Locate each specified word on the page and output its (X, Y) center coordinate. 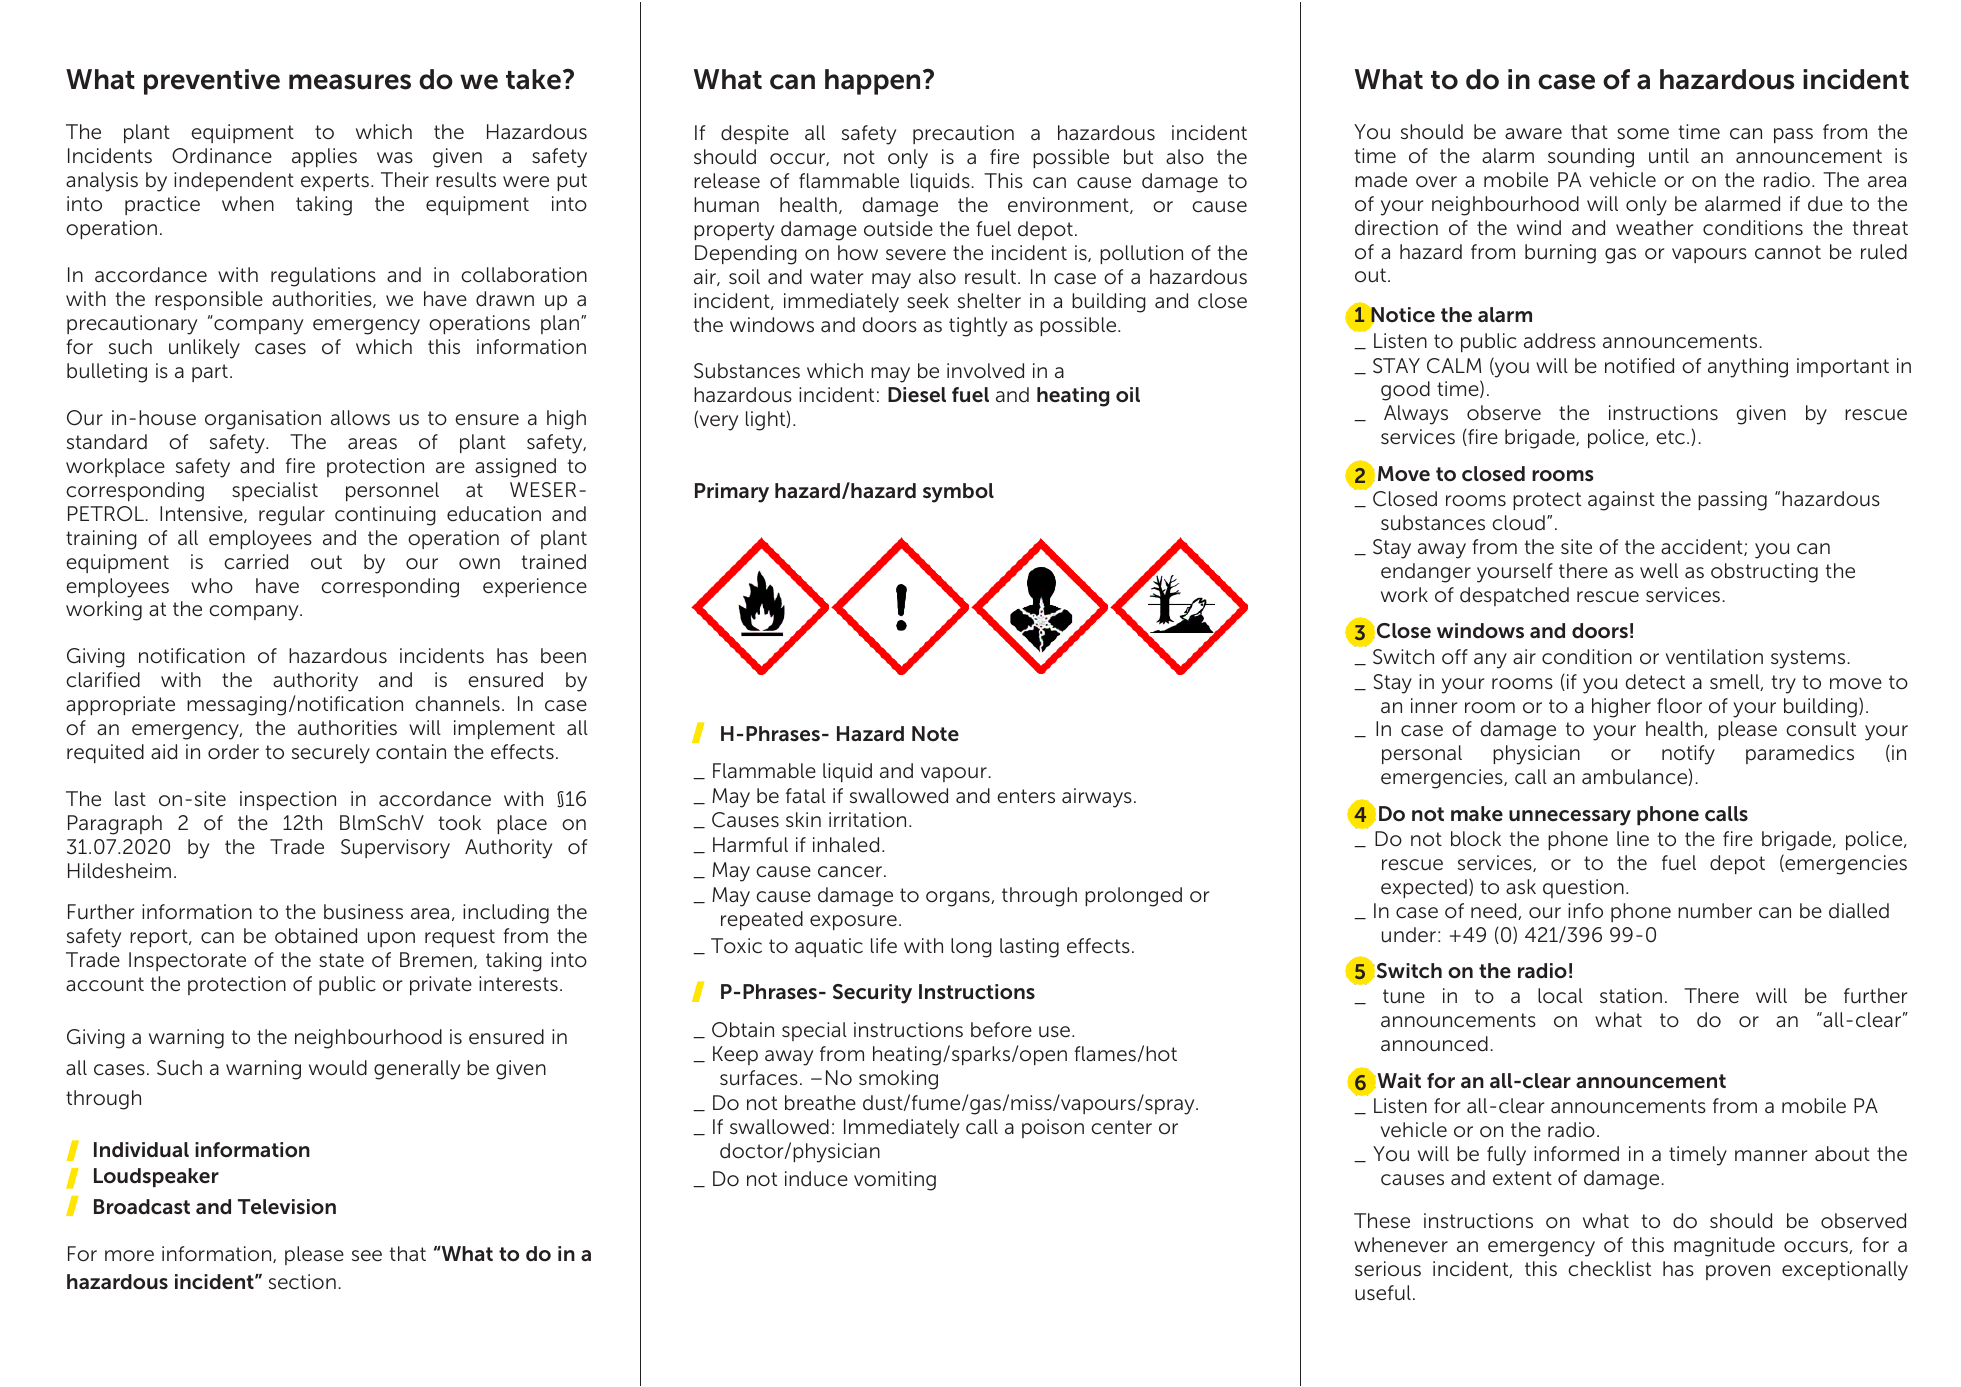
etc (1670, 437)
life (884, 946)
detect (1655, 682)
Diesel (917, 395)
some (1643, 134)
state (341, 960)
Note (935, 733)
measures (350, 82)
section (302, 1282)
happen (872, 82)
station (1631, 996)
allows (360, 418)
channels (457, 703)
